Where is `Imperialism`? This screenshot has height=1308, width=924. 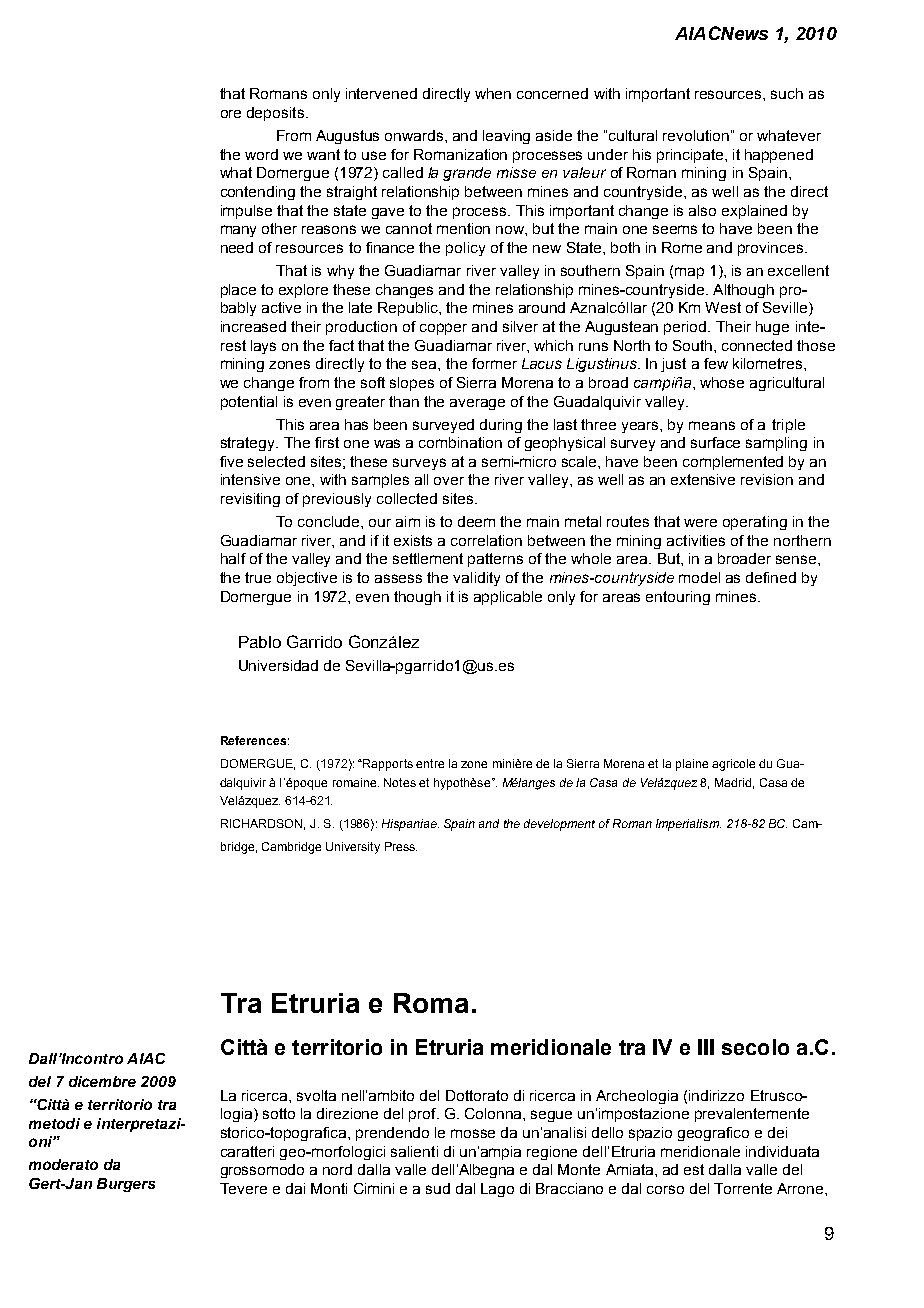
Imperialism is located at coordinates (688, 825).
